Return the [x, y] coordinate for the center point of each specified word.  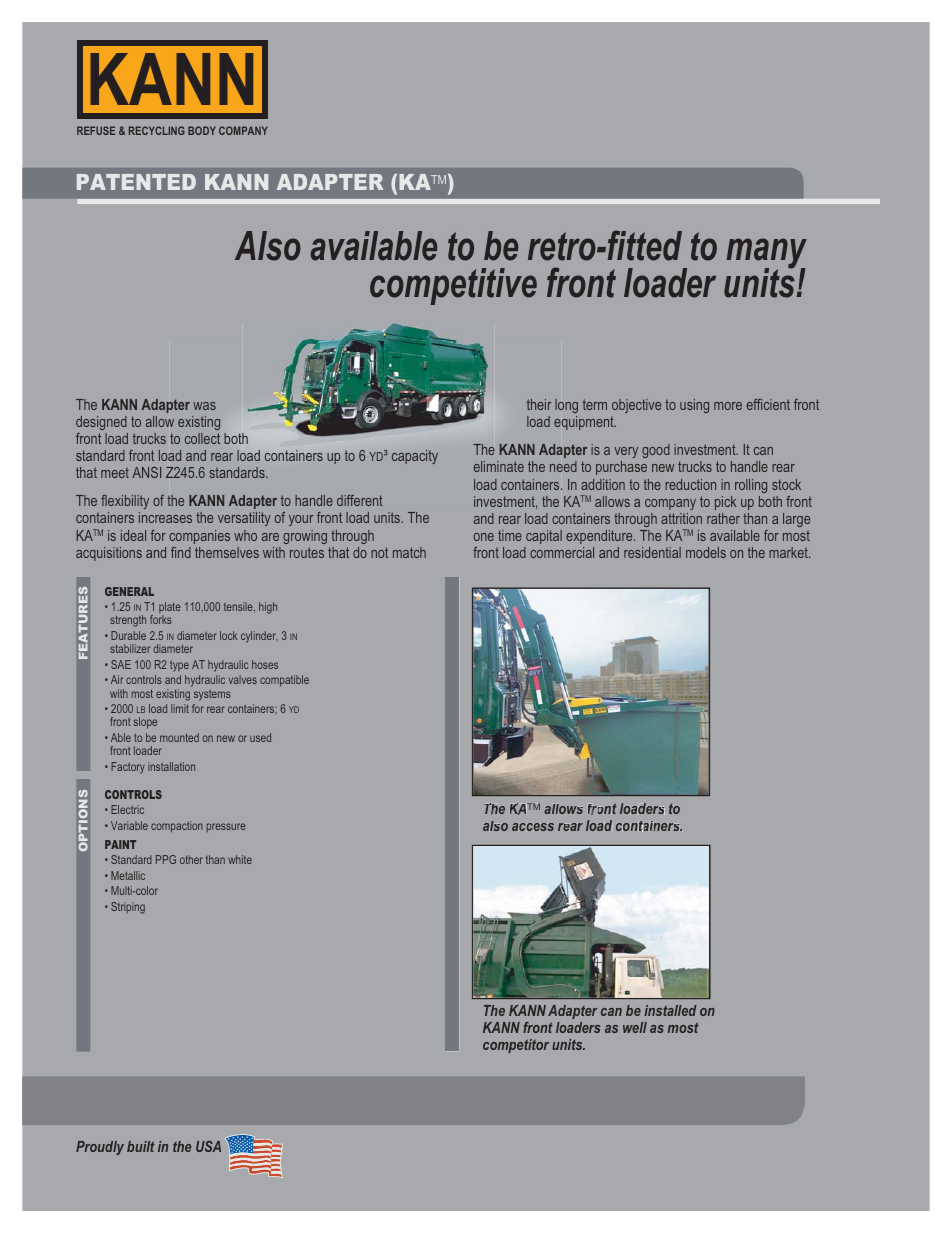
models [706, 552]
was [204, 406]
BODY [202, 130]
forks [161, 619]
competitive [453, 286]
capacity [415, 457]
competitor [516, 1046]
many [767, 254]
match [409, 552]
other [191, 859]
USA [208, 1146]
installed [670, 1010]
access [533, 827]
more [728, 406]
